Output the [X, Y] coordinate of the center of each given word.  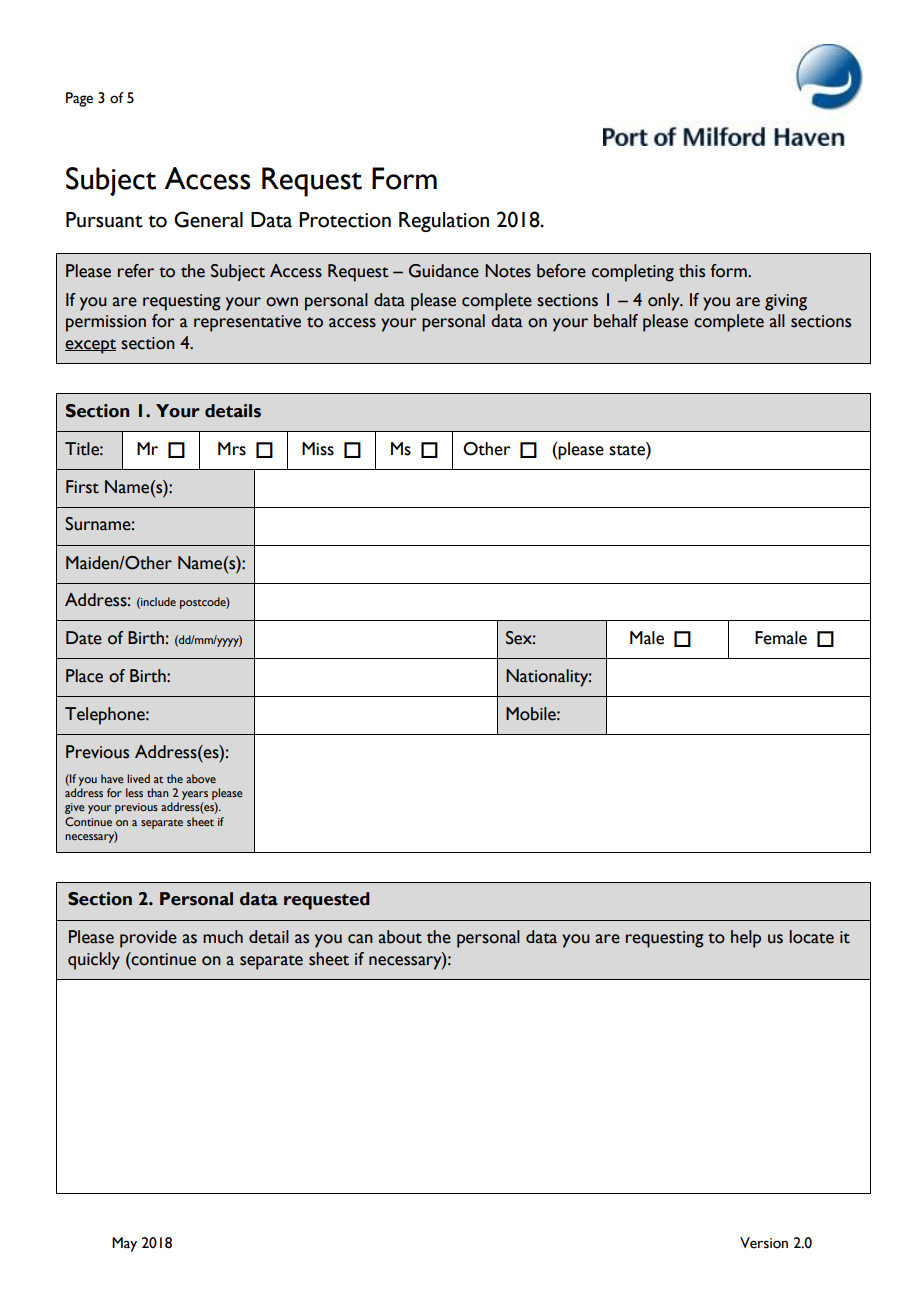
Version [764, 1243]
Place [84, 676]
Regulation [444, 222]
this [692, 271]
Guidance [444, 271]
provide [148, 939]
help [746, 939]
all [777, 321]
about [400, 937]
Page [79, 99]
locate [811, 937]
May [124, 1244]
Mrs [232, 449]
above [201, 778]
